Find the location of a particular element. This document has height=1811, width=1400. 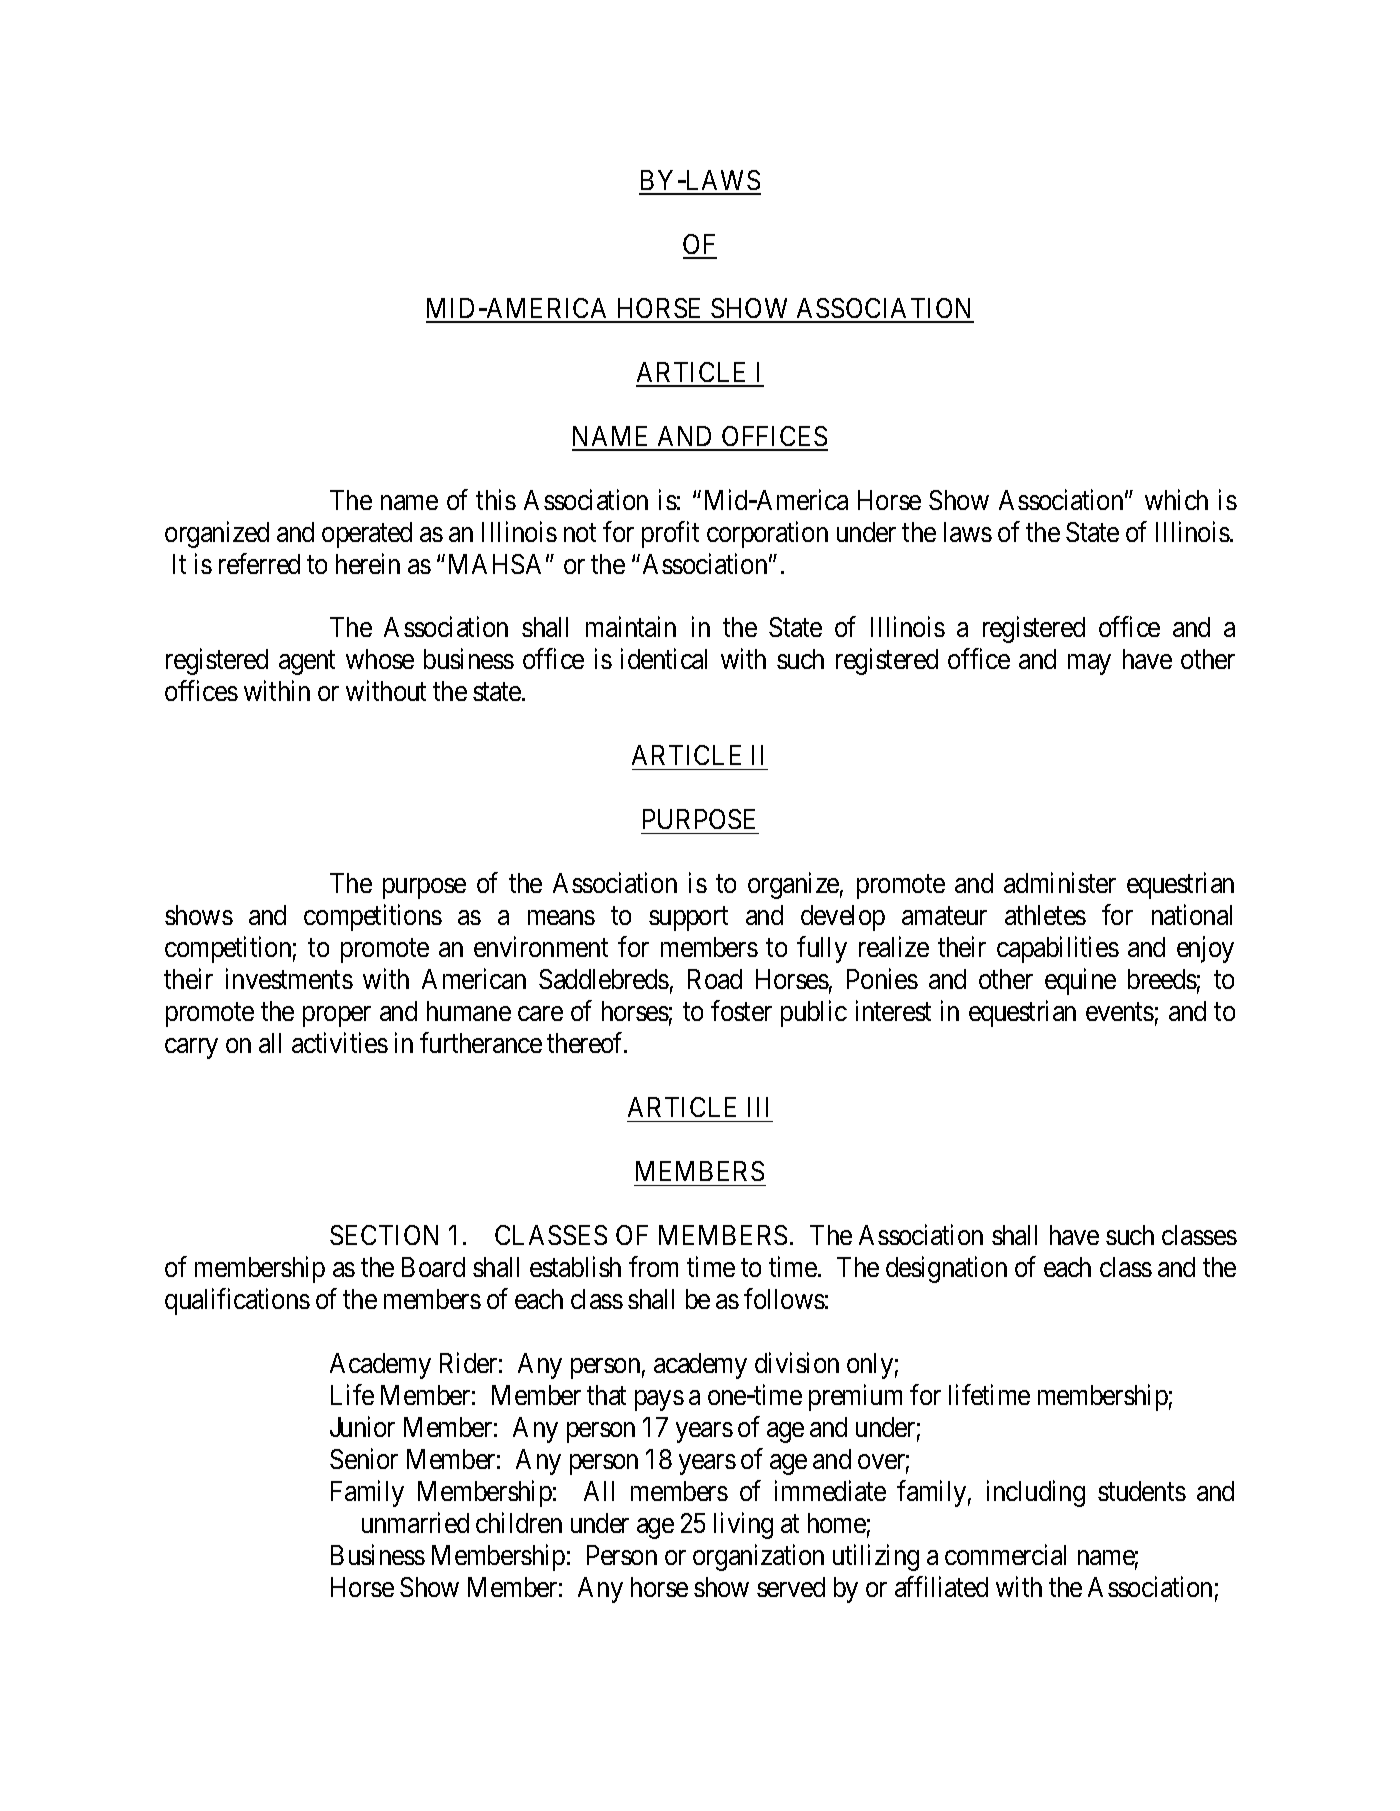

which is located at coordinates (1176, 499).
